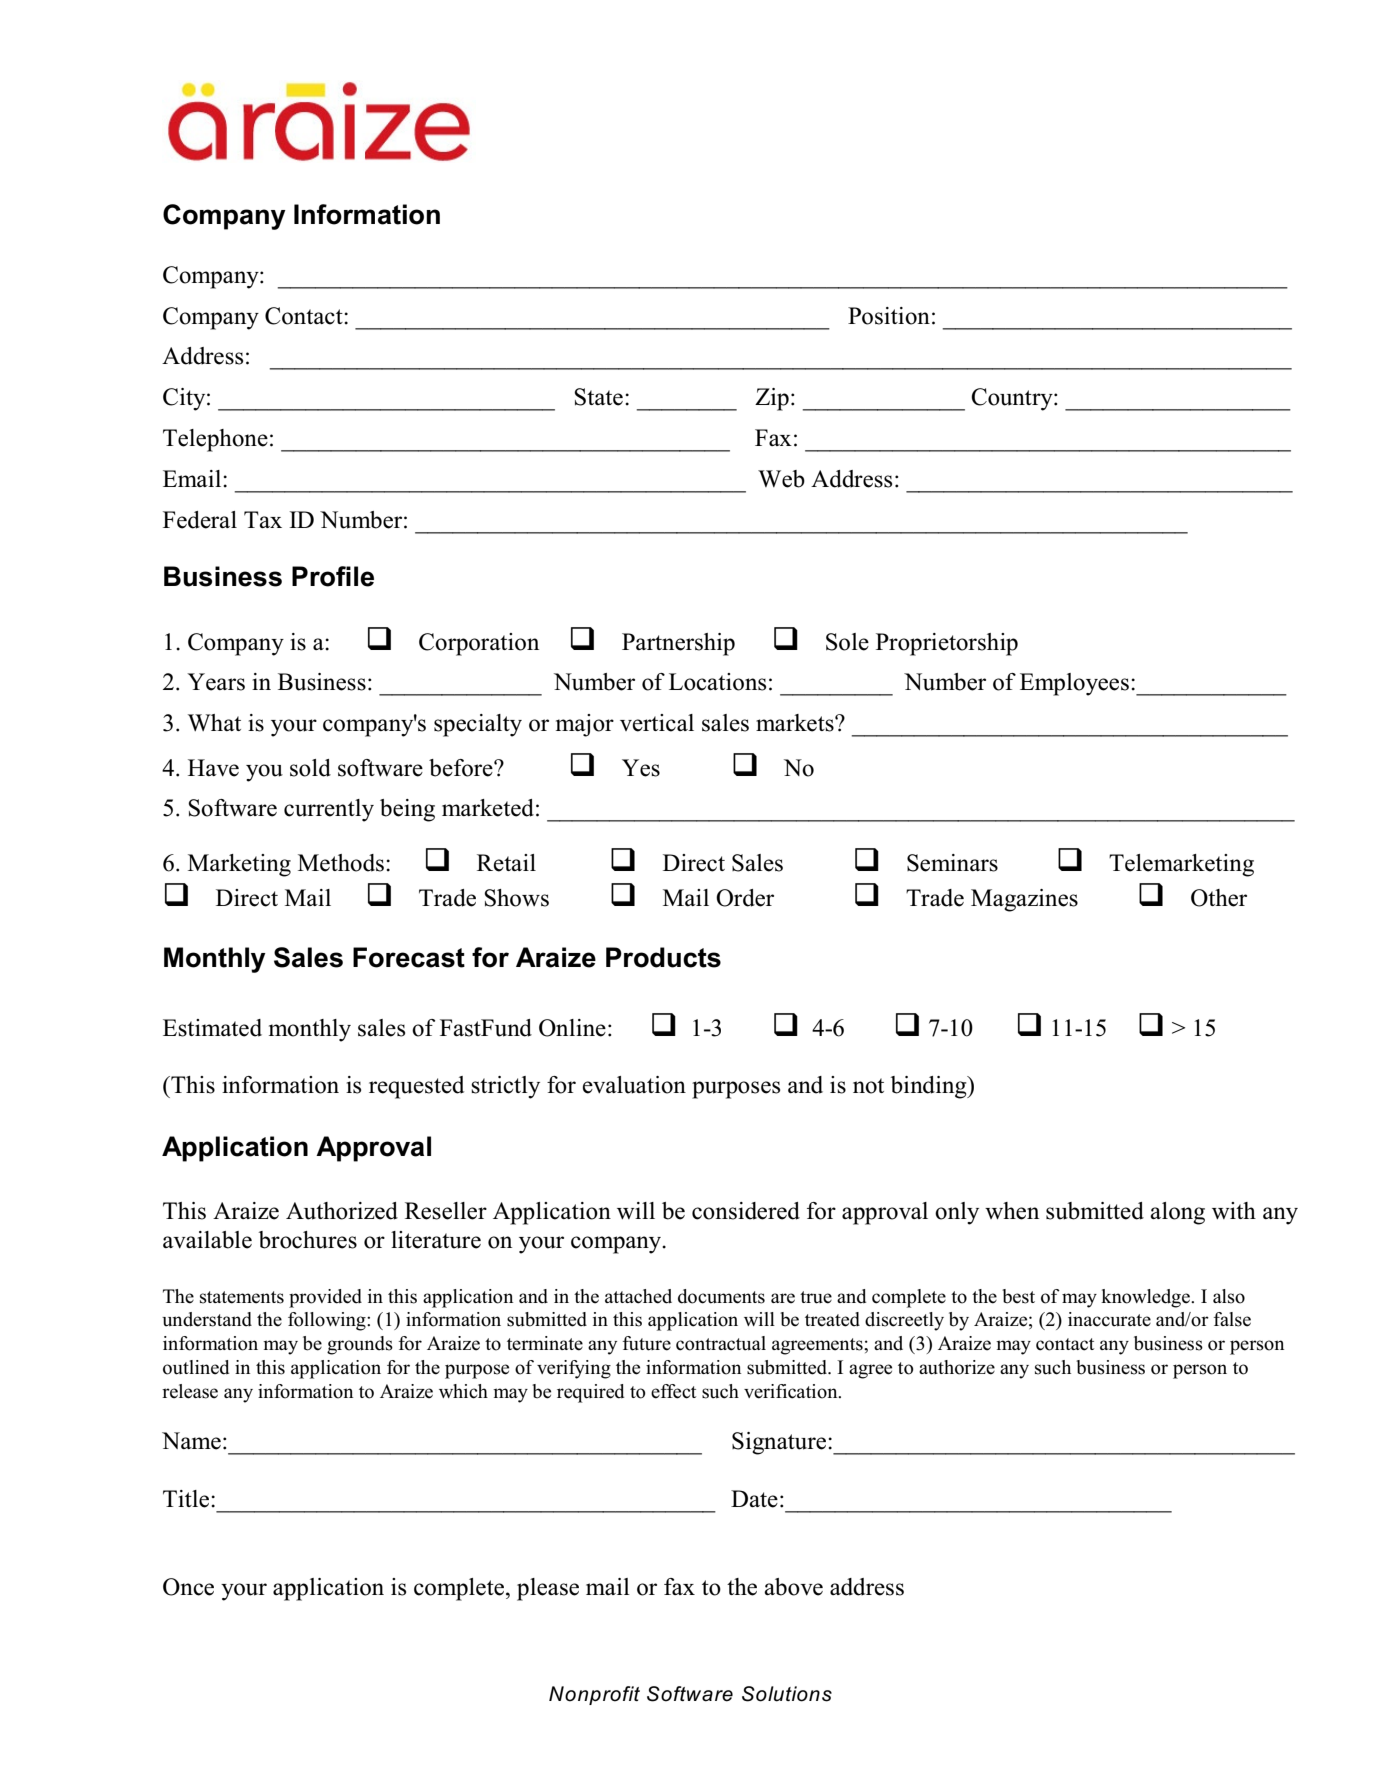 This document has height=1787, width=1381. I want to click on Magazines, so click(1024, 900).
